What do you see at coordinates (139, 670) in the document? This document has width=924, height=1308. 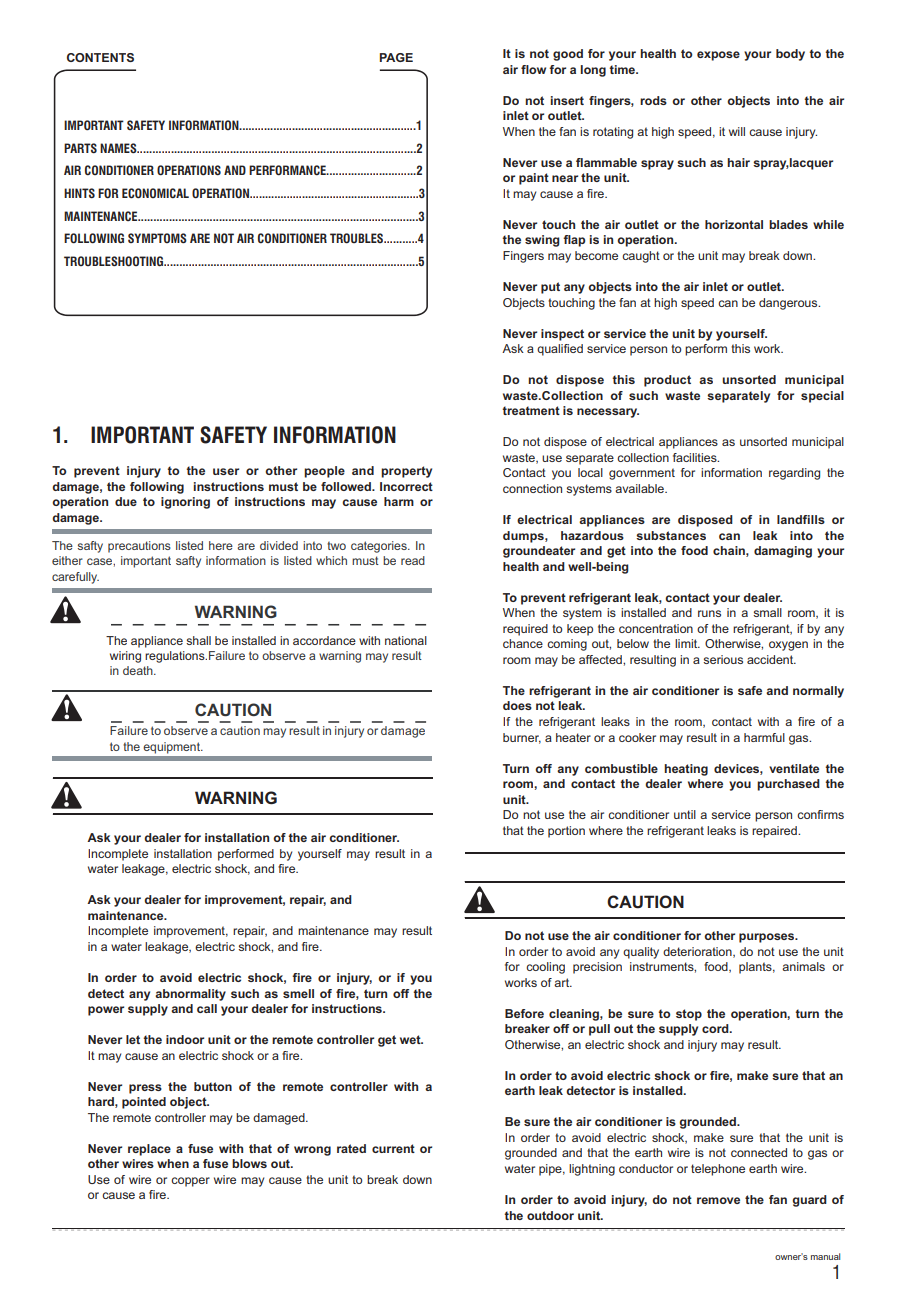 I see `death` at bounding box center [139, 670].
